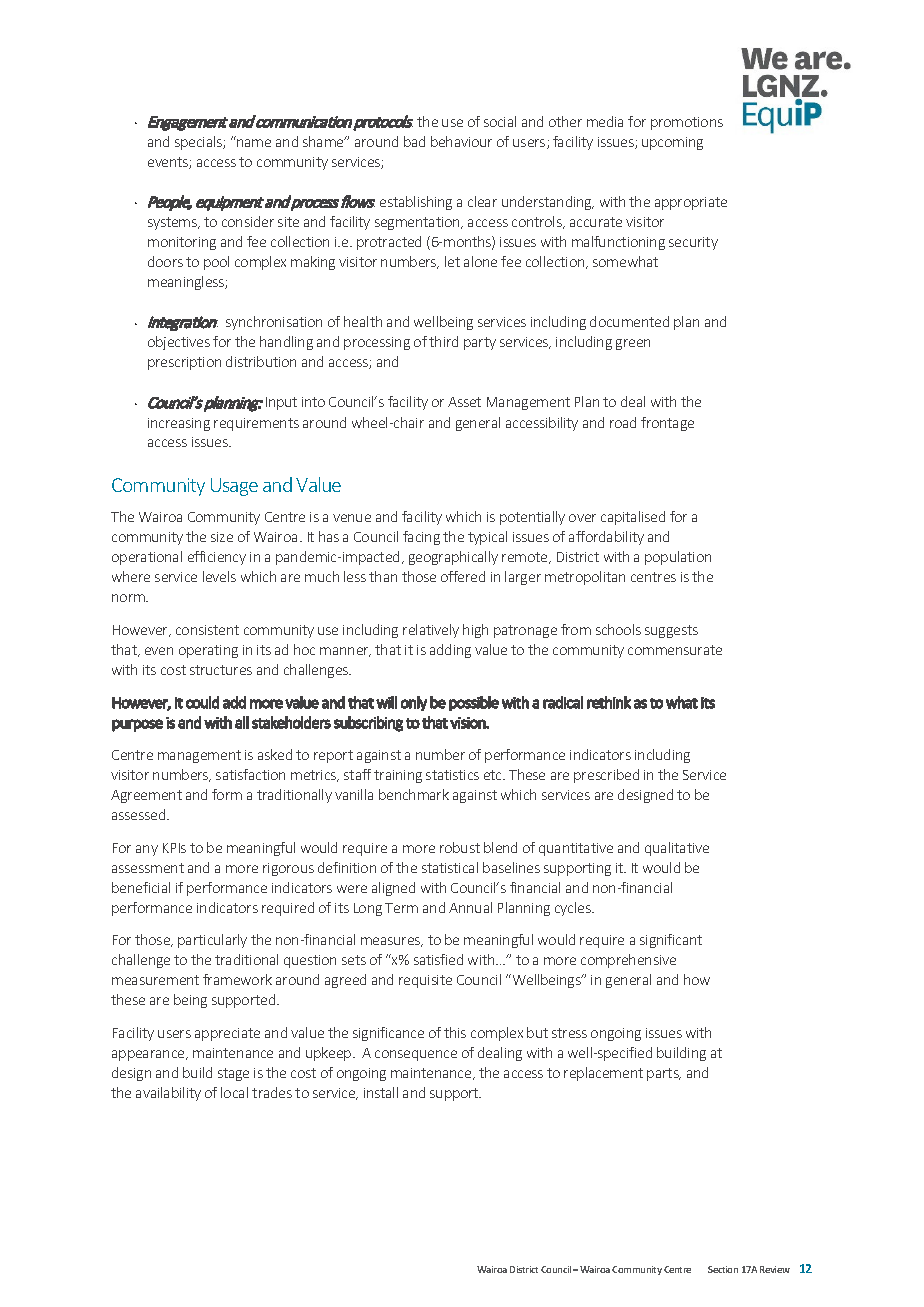 This page has height=1307, width=924. I want to click on local, so click(234, 1092).
